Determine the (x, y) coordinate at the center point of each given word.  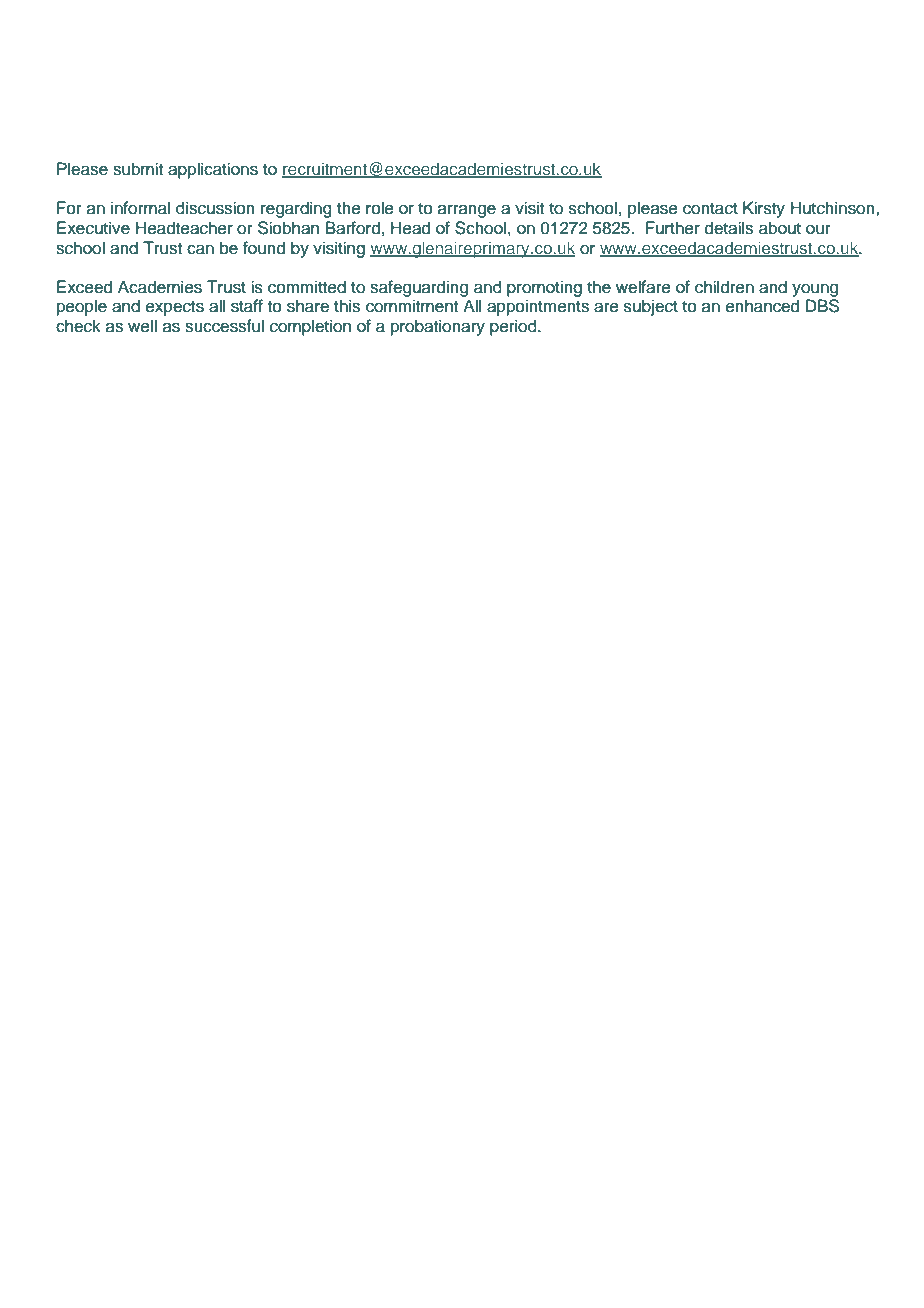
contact (710, 209)
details (729, 228)
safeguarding (419, 288)
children (724, 287)
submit (138, 169)
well (142, 326)
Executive (93, 228)
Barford (353, 228)
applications (213, 170)
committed (307, 287)
